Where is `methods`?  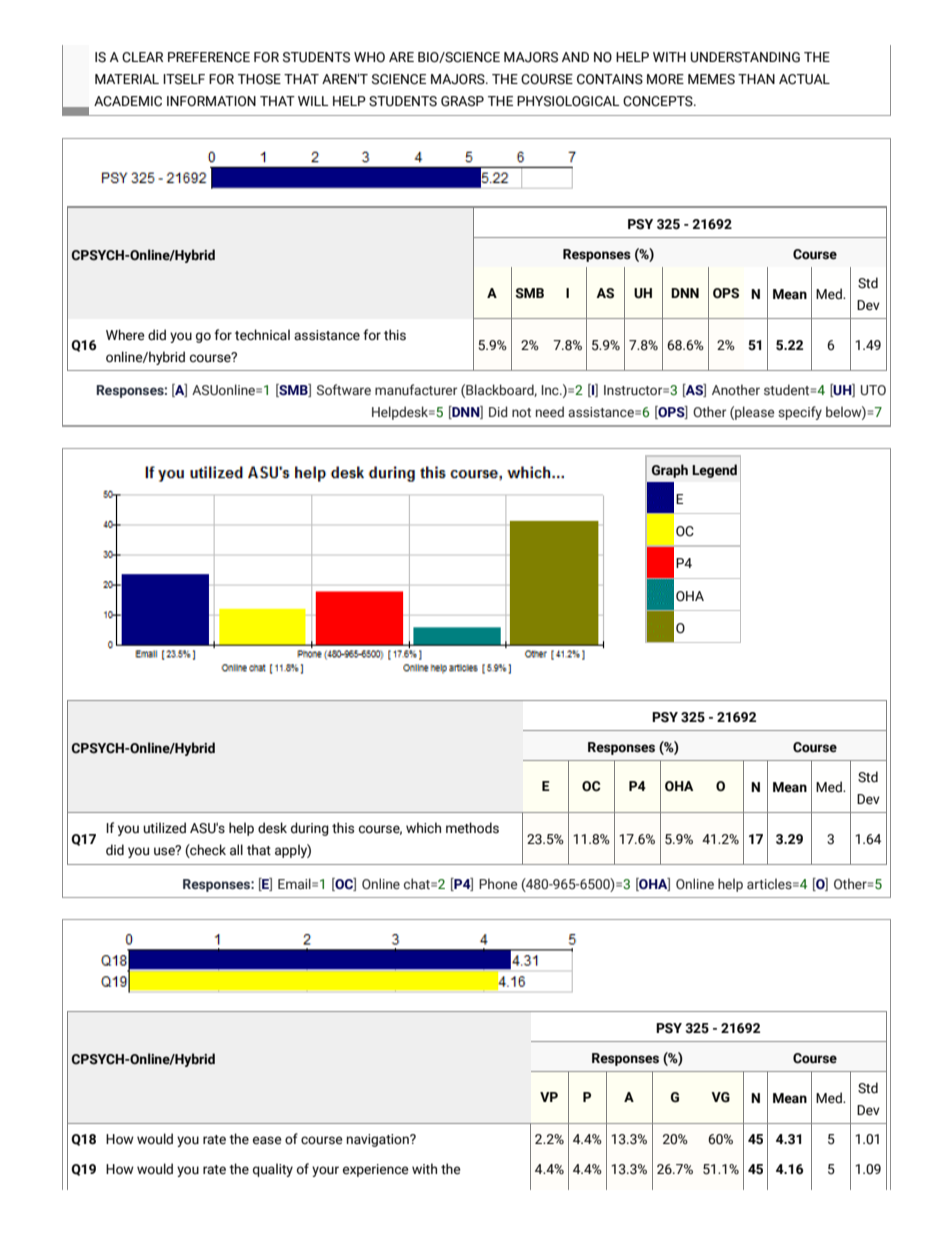 methods is located at coordinates (472, 828).
